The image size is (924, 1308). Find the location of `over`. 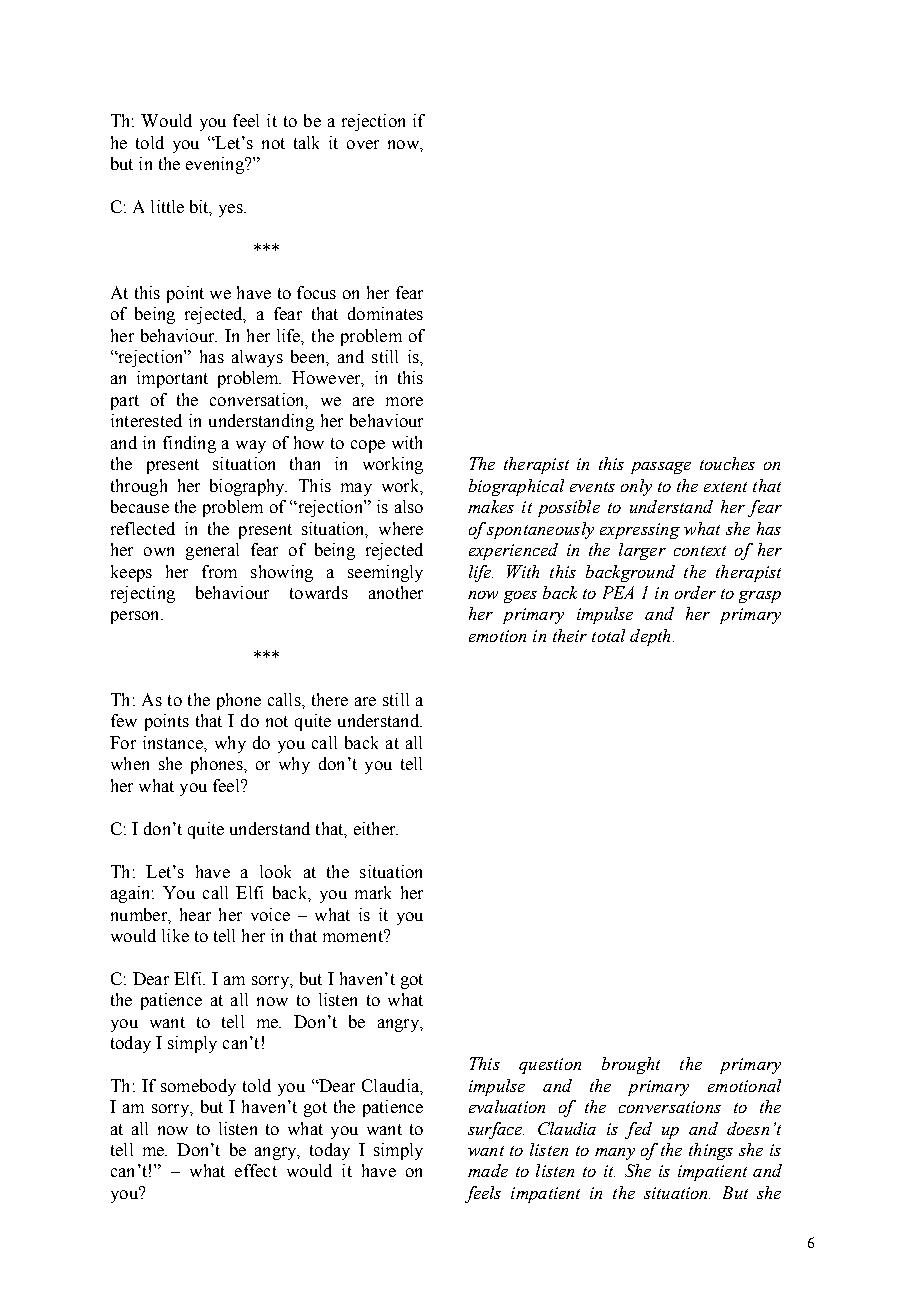

over is located at coordinates (363, 144).
